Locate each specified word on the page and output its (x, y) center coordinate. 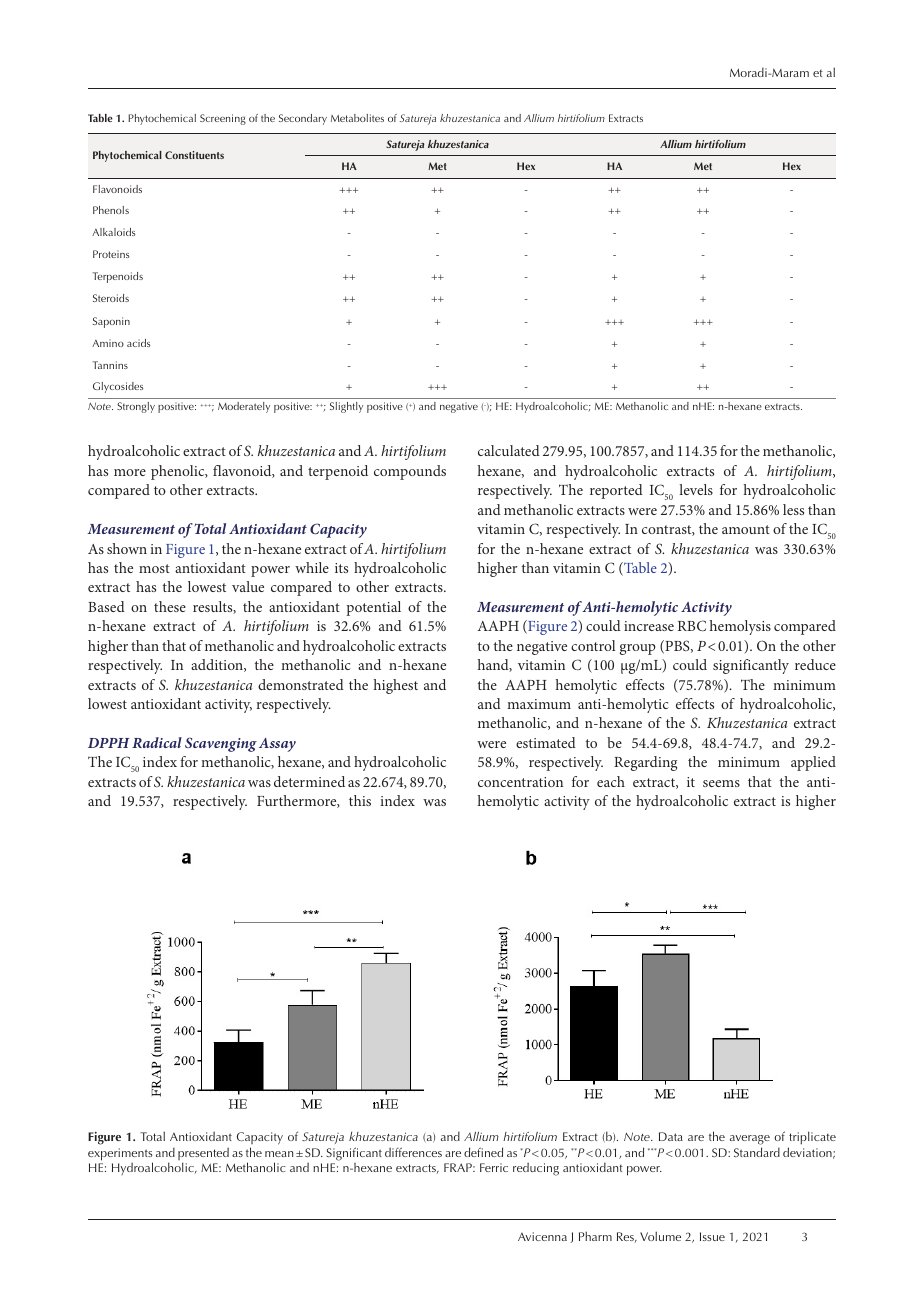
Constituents (194, 155)
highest (396, 686)
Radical (157, 742)
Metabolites (357, 118)
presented (203, 1155)
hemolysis (740, 627)
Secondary (303, 119)
